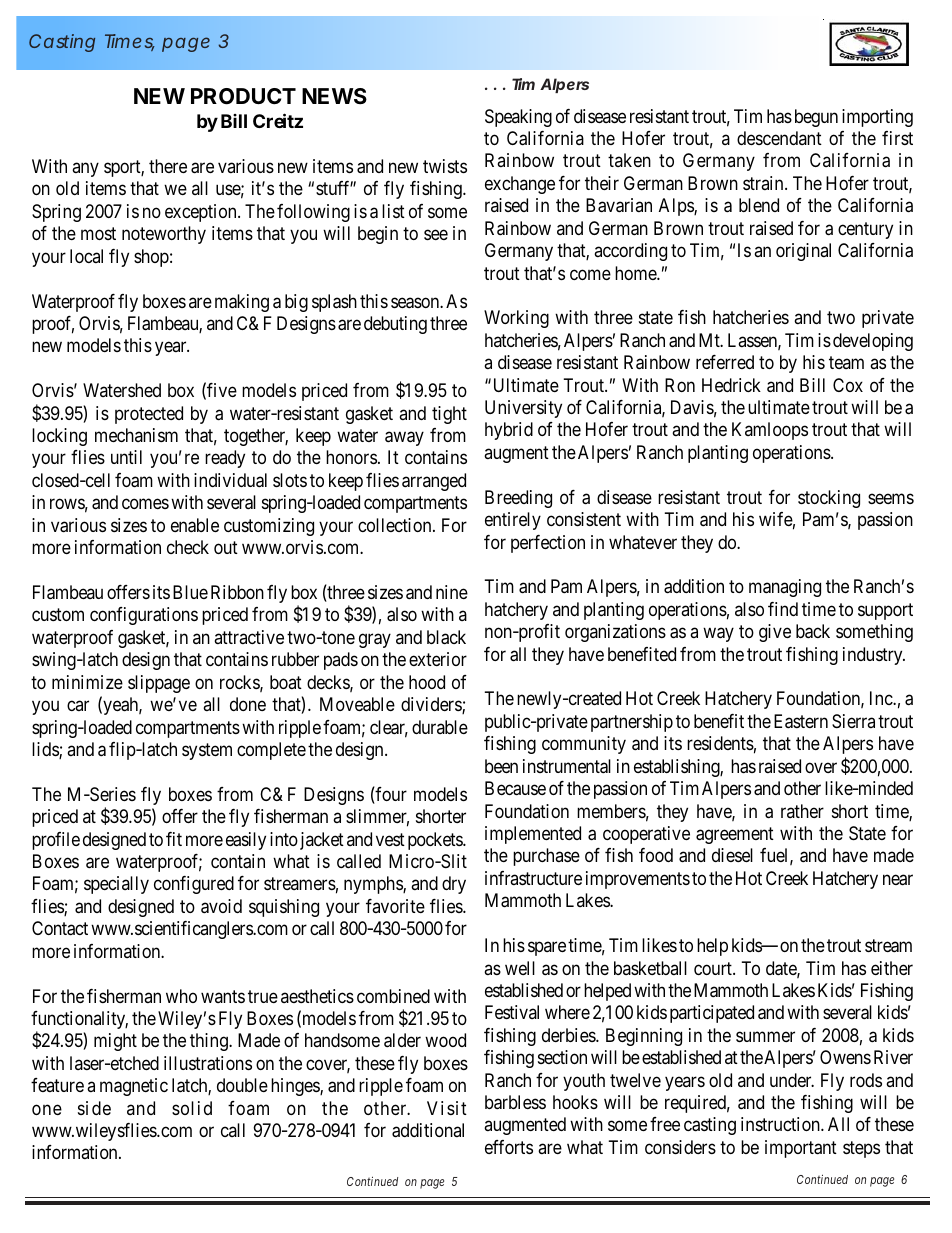 This screenshot has height=1233, width=952. Describe the element at coordinates (192, 1108) in the screenshot. I see `solid` at that location.
